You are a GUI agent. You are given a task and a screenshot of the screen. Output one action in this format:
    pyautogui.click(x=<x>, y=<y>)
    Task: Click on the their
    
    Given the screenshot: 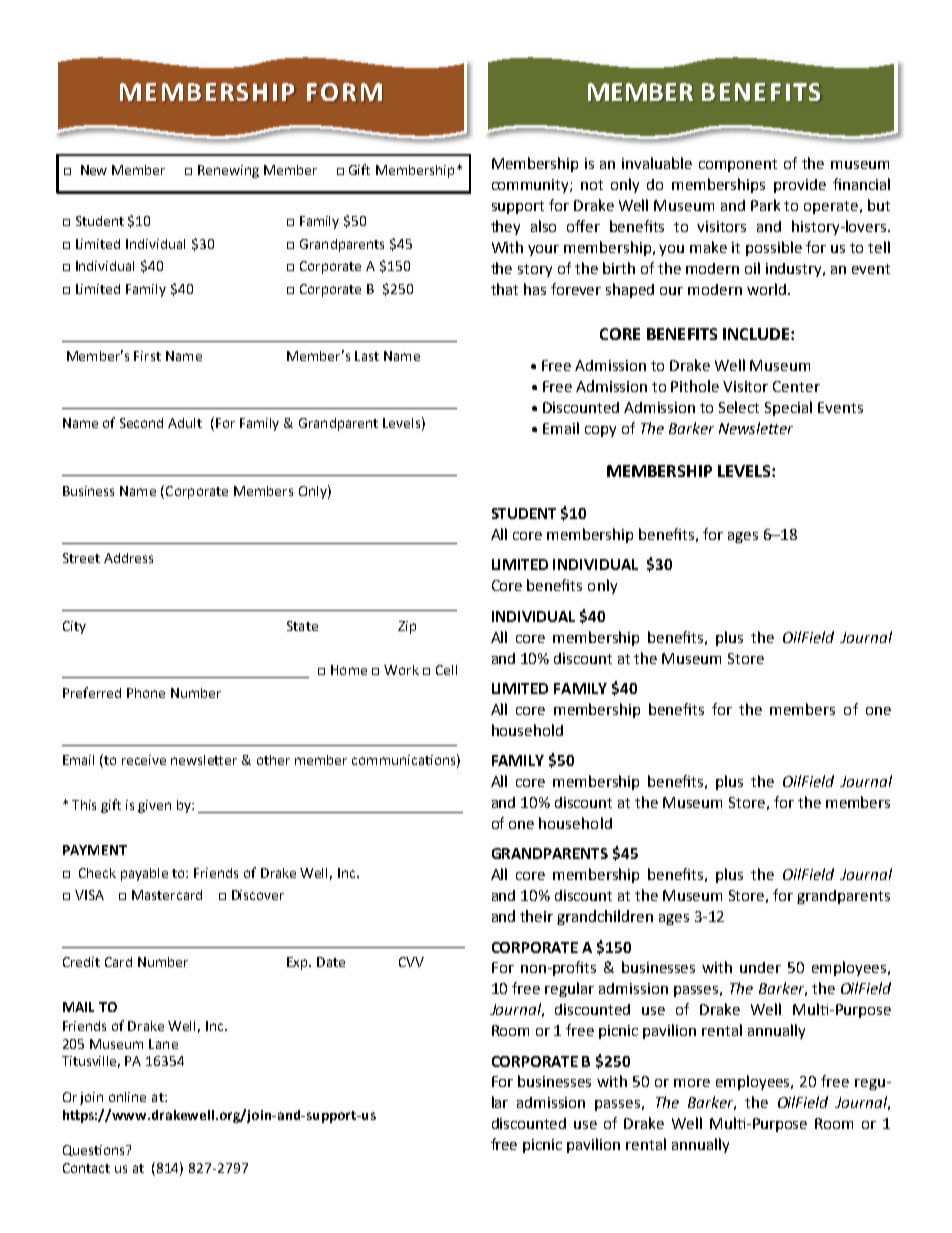 What is the action you would take?
    pyautogui.click(x=536, y=916)
